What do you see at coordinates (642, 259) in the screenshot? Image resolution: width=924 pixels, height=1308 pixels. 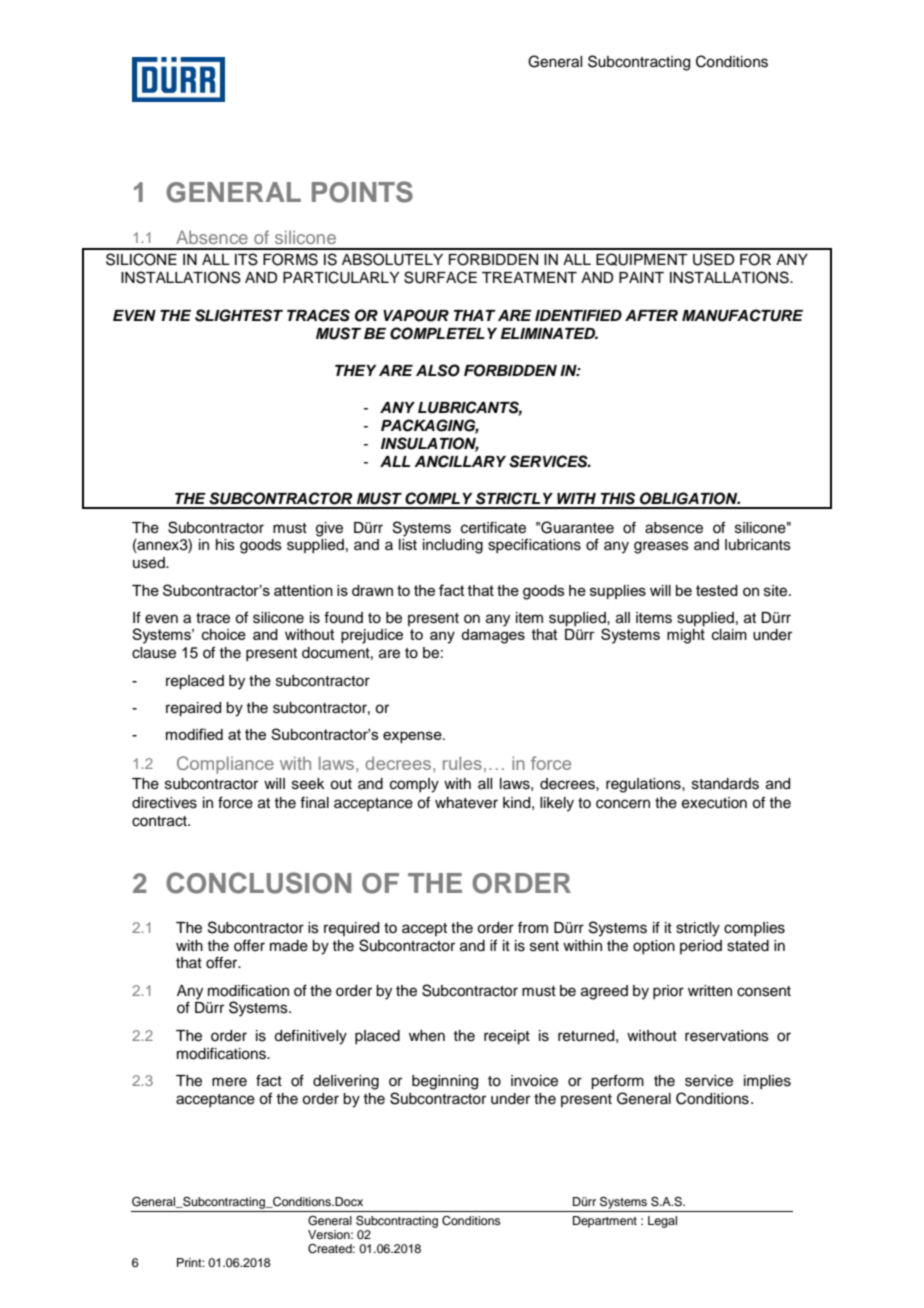 I see `EQUIPMENT` at bounding box center [642, 259].
